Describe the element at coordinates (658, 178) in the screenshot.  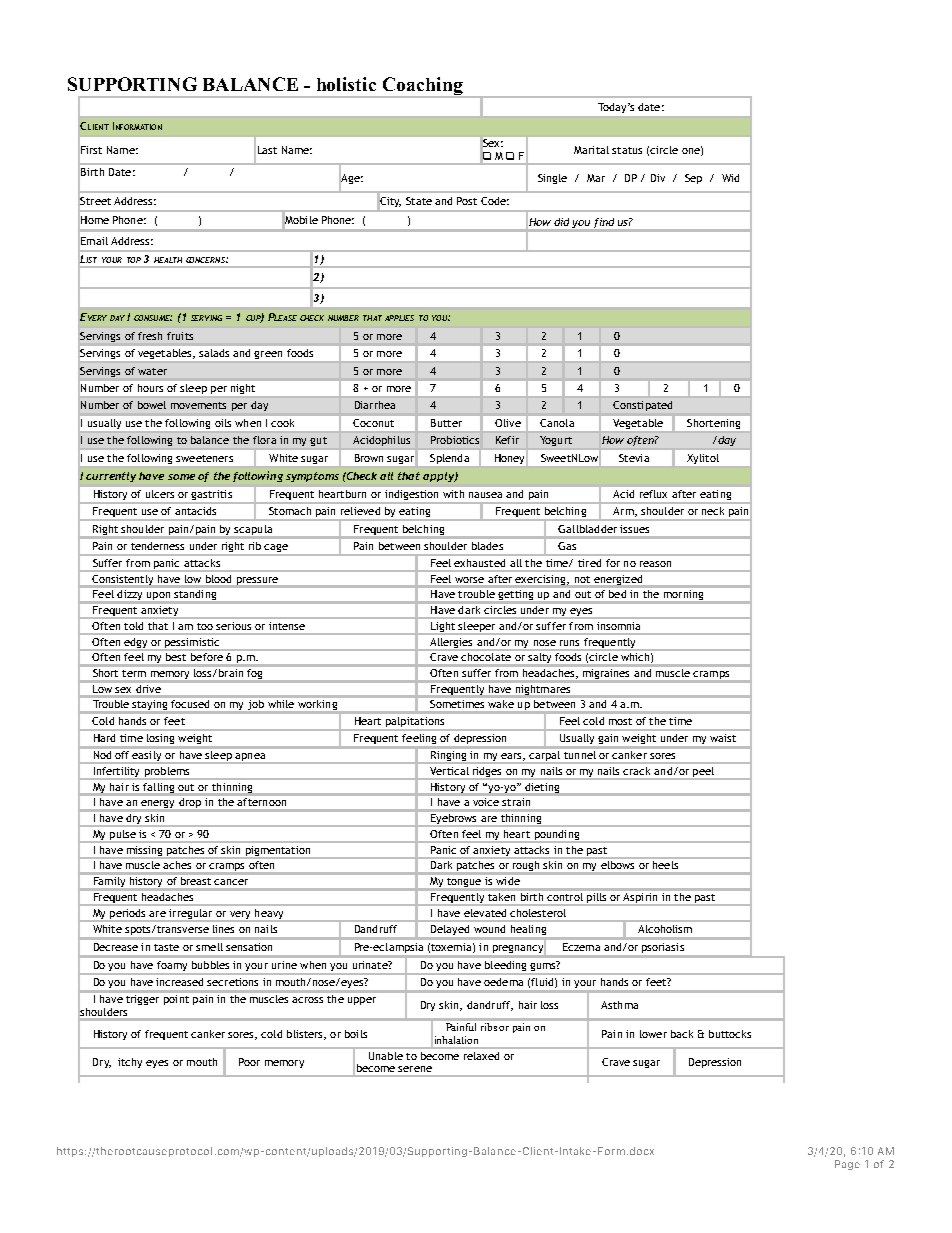
I see `Div` at that location.
